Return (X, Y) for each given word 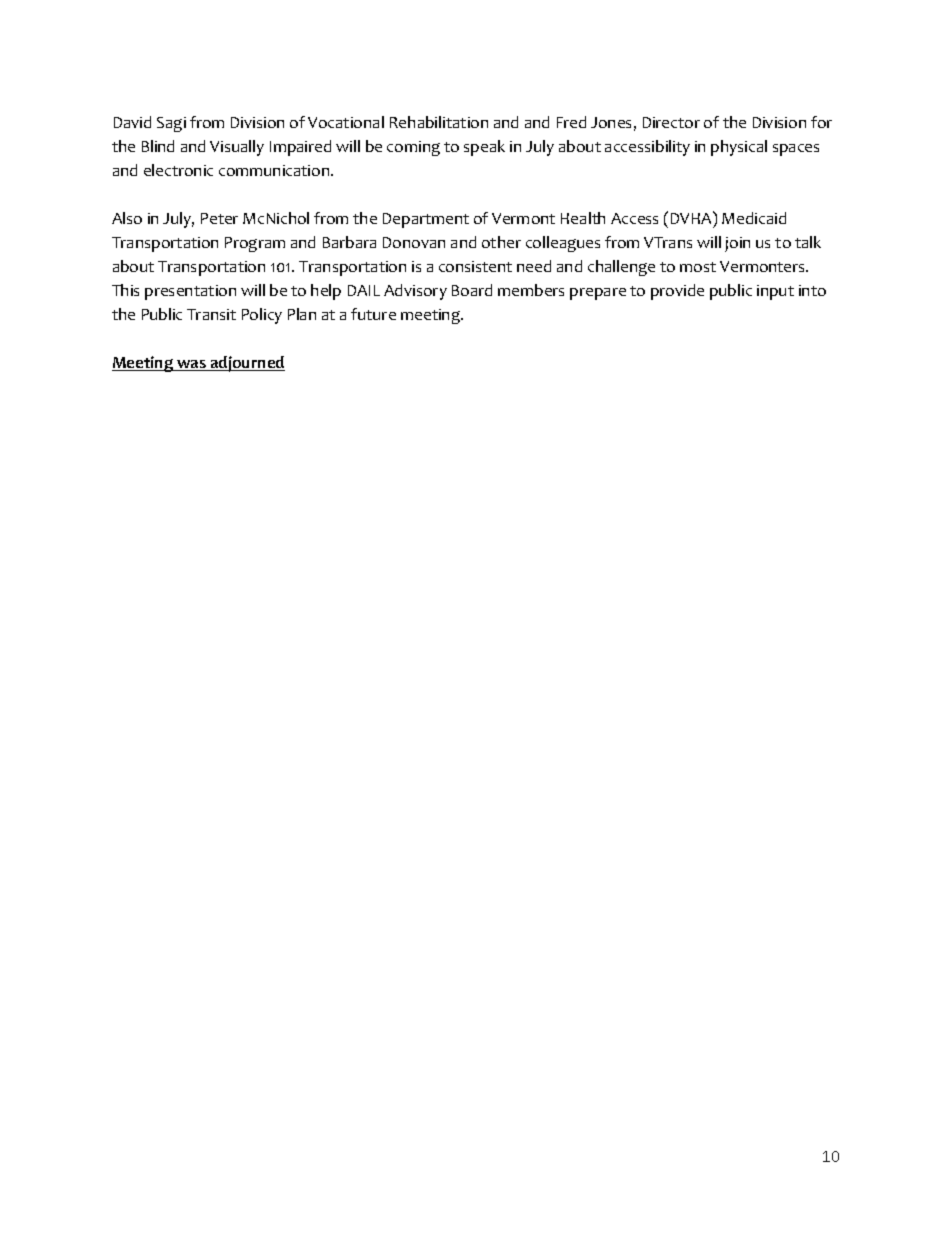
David (132, 122)
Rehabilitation (439, 122)
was (191, 365)
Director (671, 122)
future (373, 314)
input (775, 292)
